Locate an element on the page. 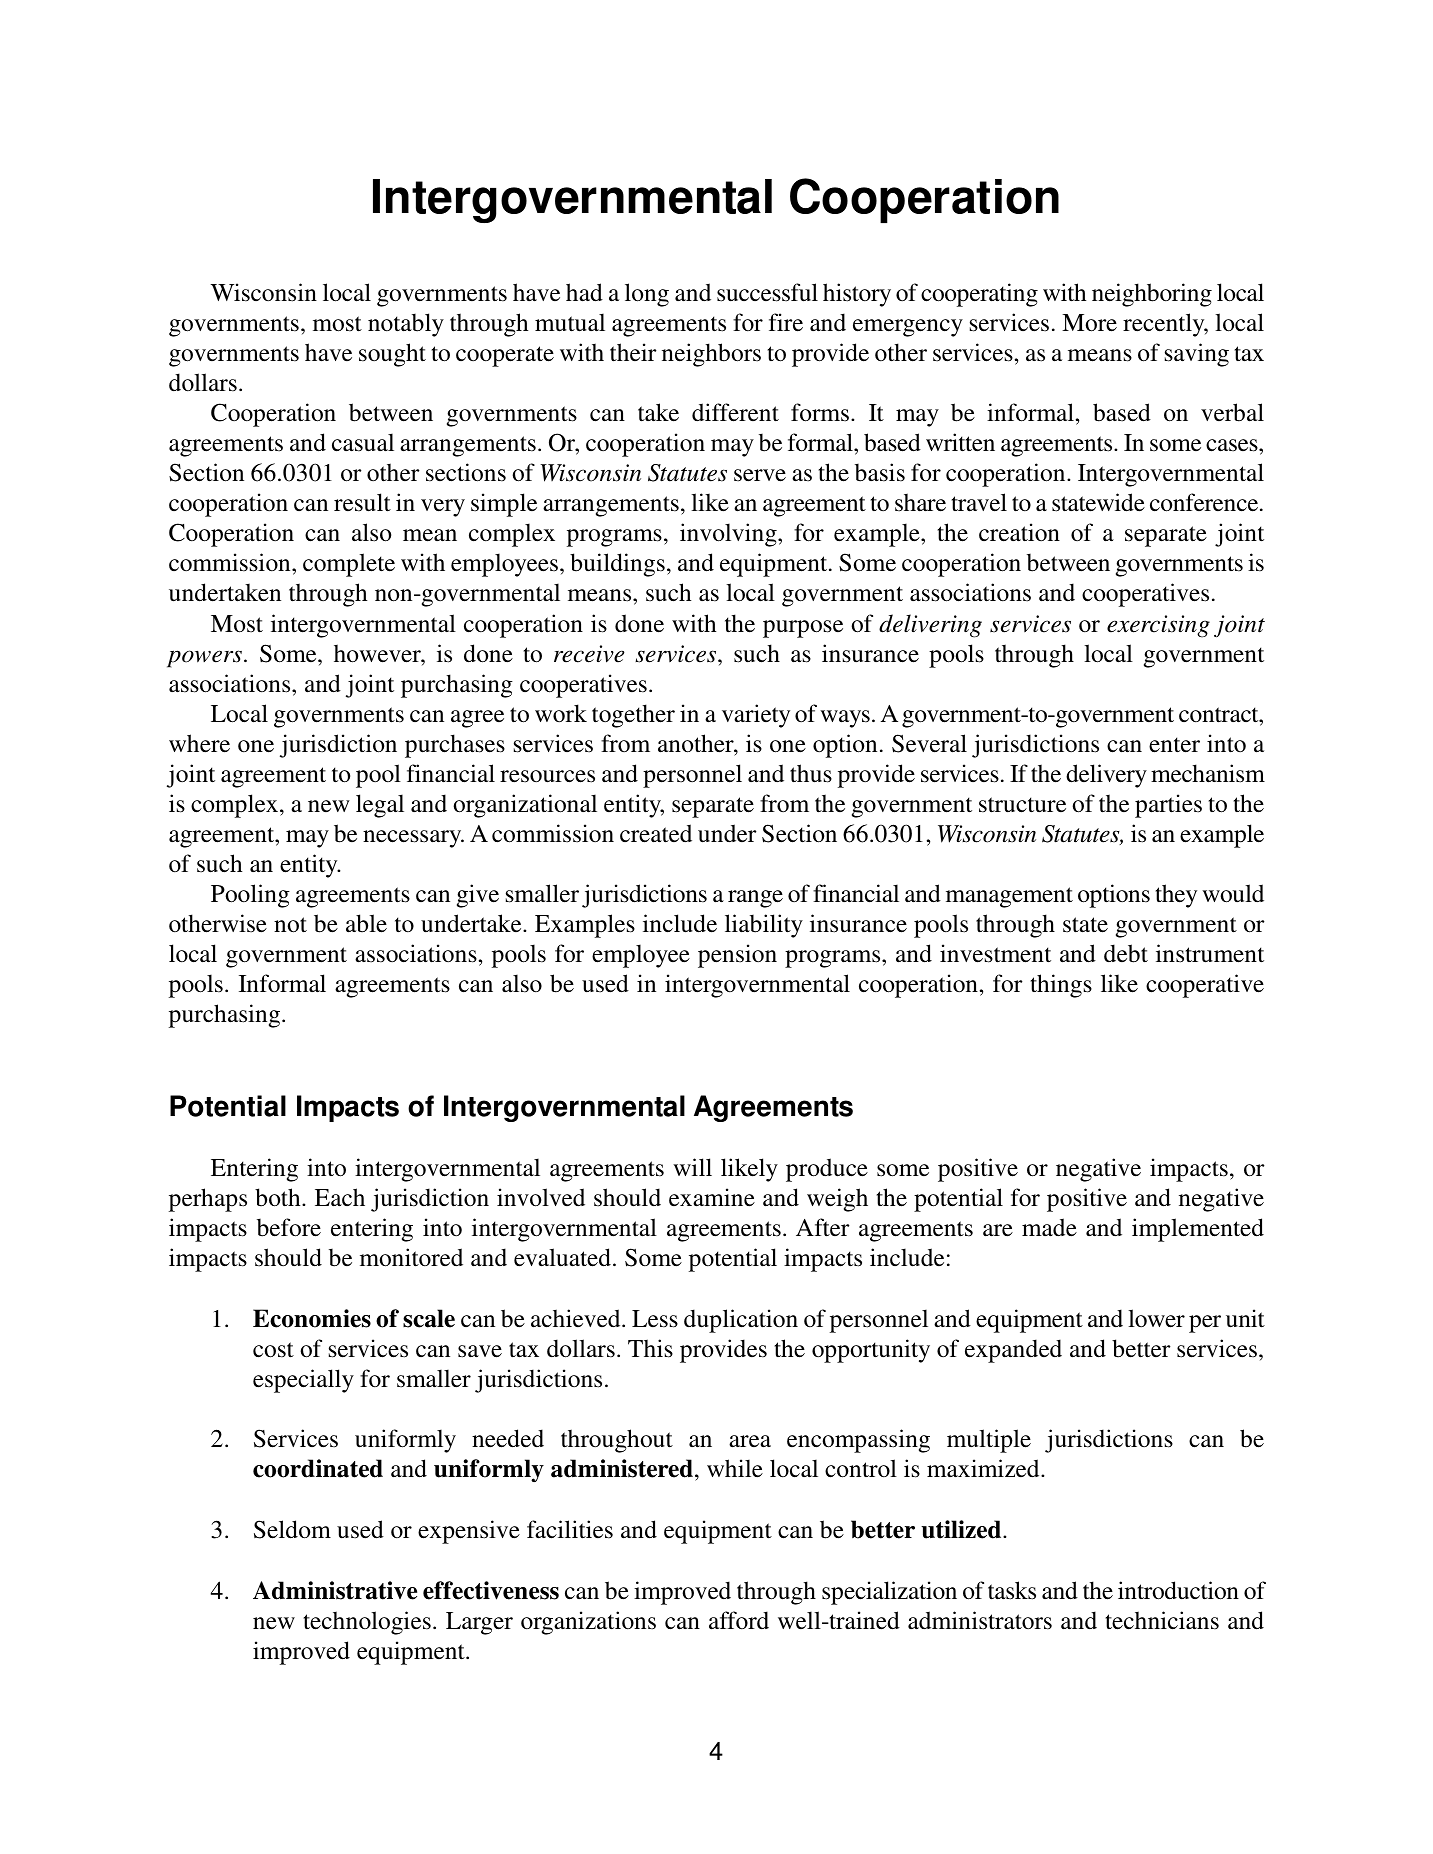  legal is located at coordinates (380, 806).
